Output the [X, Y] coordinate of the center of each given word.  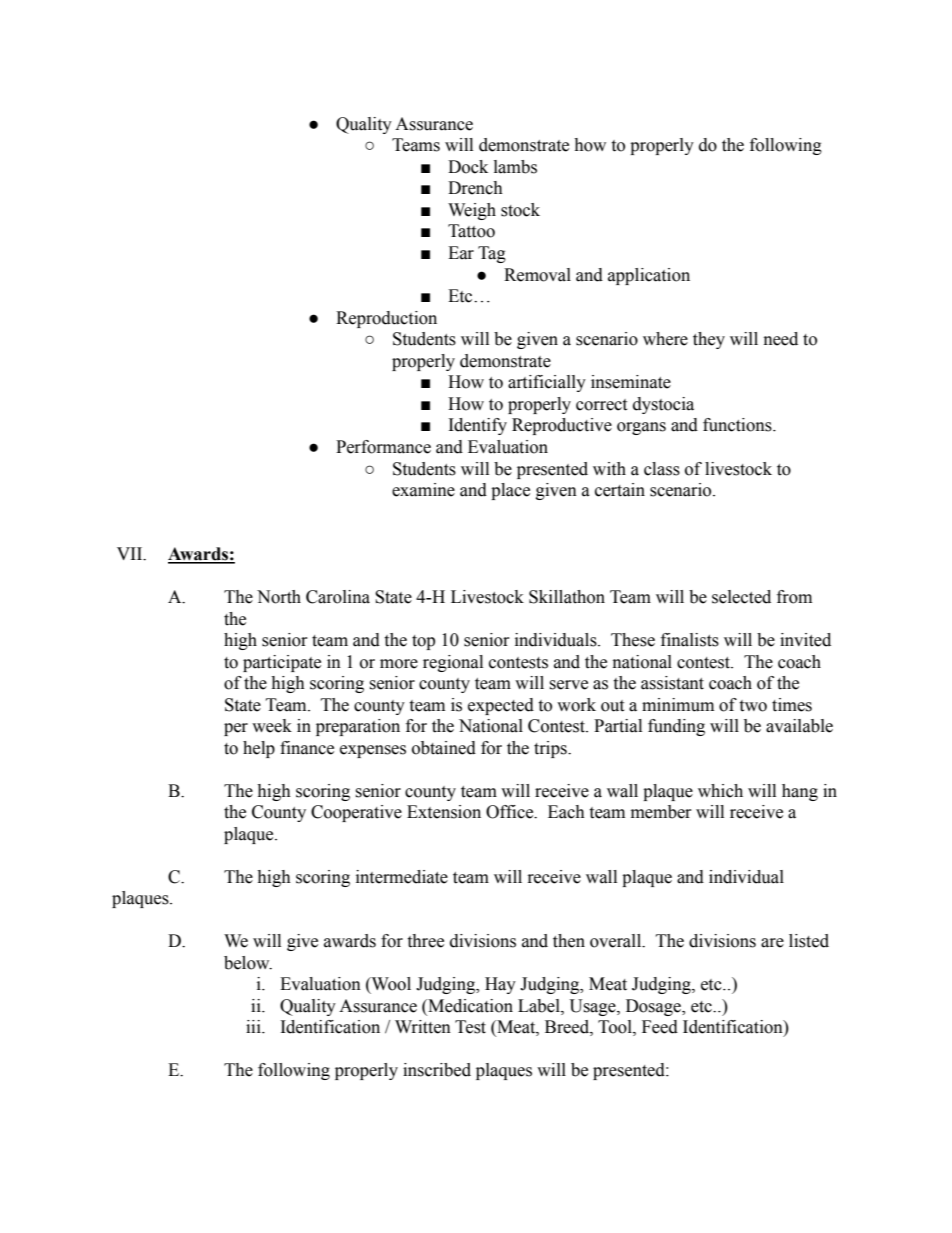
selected [741, 597]
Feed [660, 1027]
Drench [475, 188]
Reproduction [386, 319]
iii [254, 1026]
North [279, 597]
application [649, 276]
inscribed [437, 1070]
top [423, 642]
